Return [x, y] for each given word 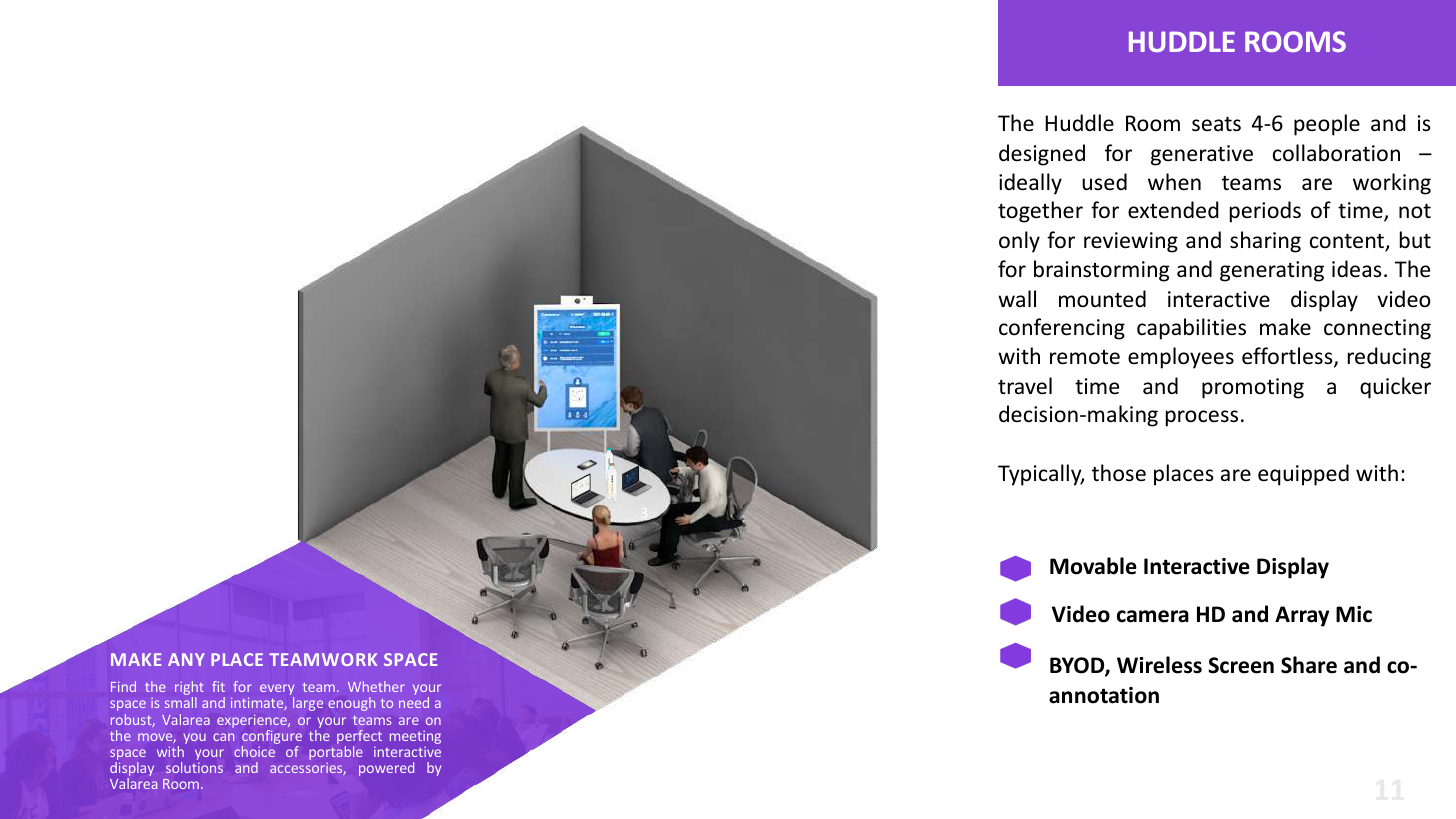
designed [1042, 155]
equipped [1303, 475]
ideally [1030, 184]
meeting [415, 737]
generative [1202, 155]
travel [1025, 386]
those [1119, 473]
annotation [1104, 695]
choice [254, 751]
